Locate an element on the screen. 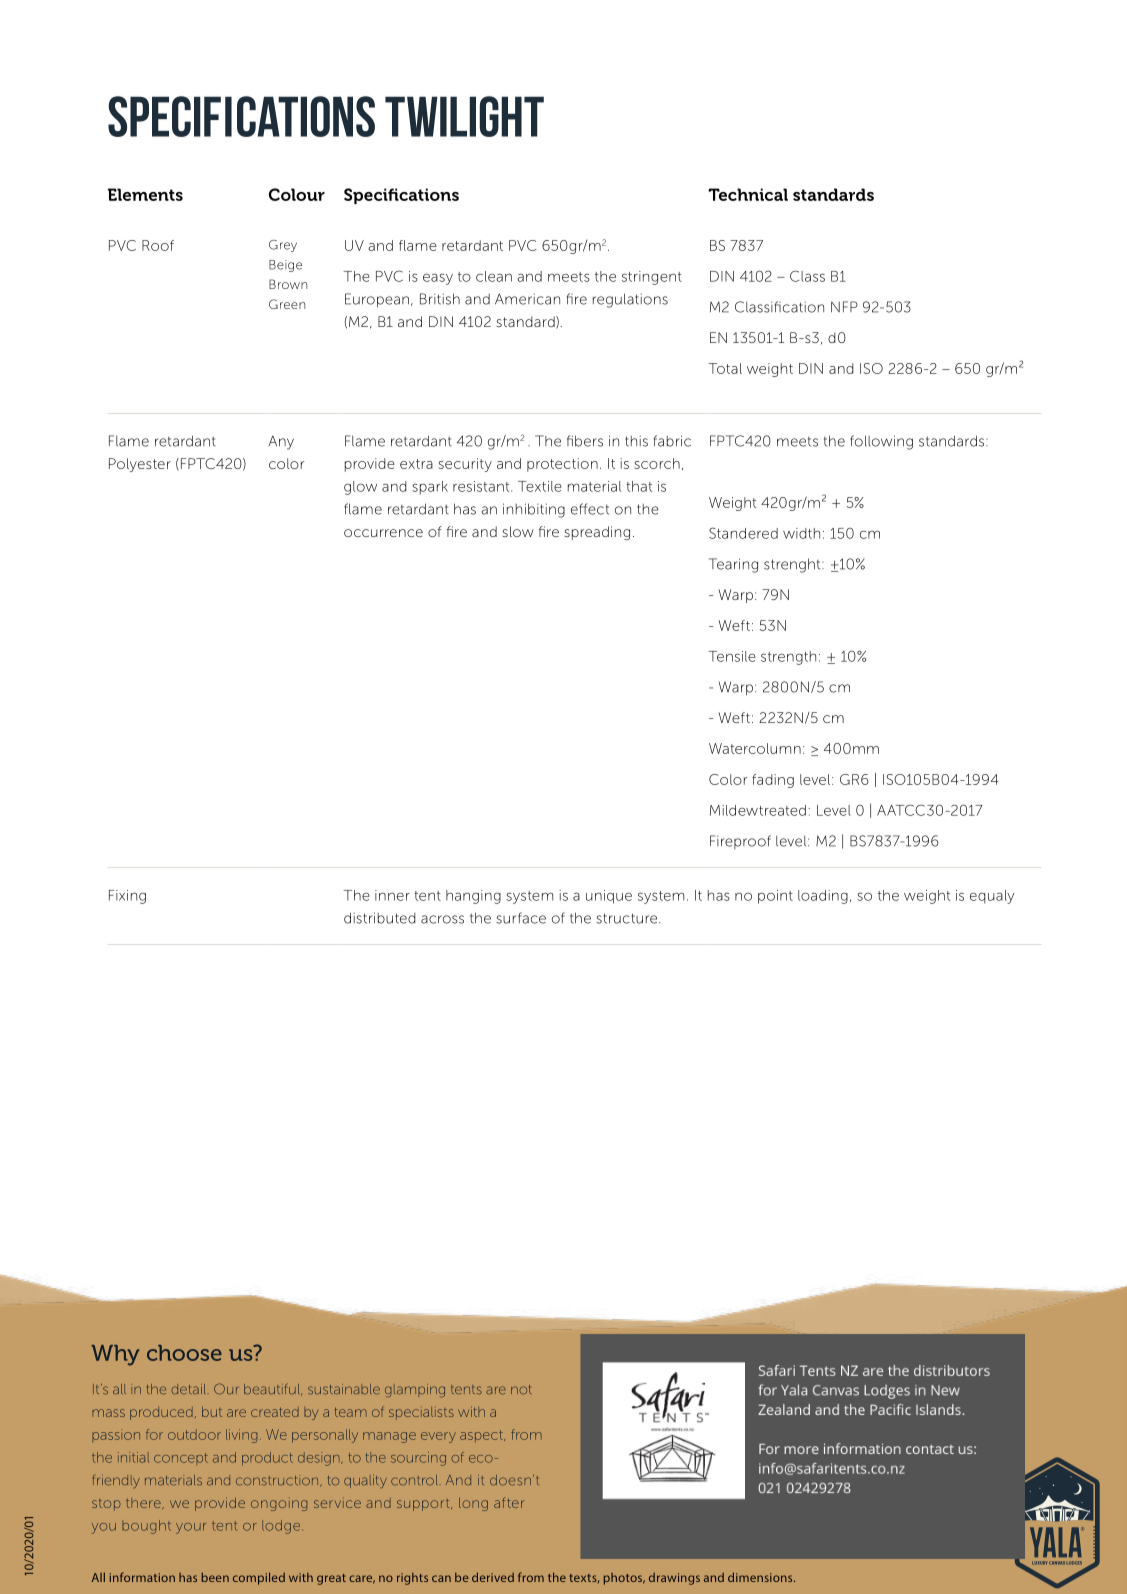 The width and height of the screenshot is (1127, 1594). Technical is located at coordinates (748, 194).
